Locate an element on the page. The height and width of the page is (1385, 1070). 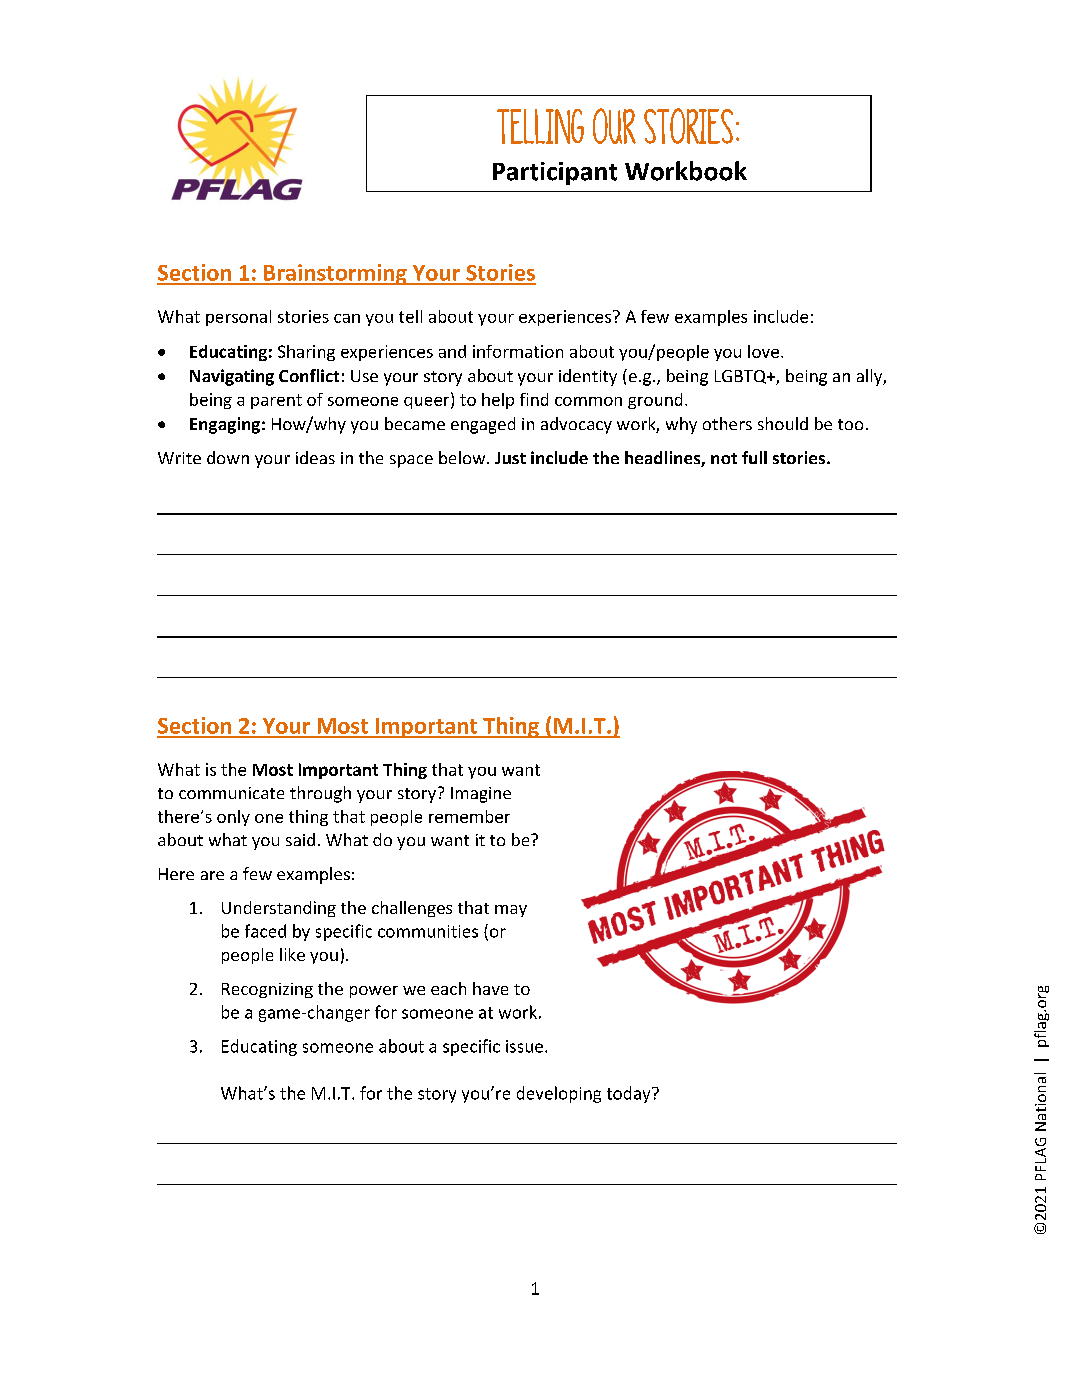
full is located at coordinates (754, 457).
